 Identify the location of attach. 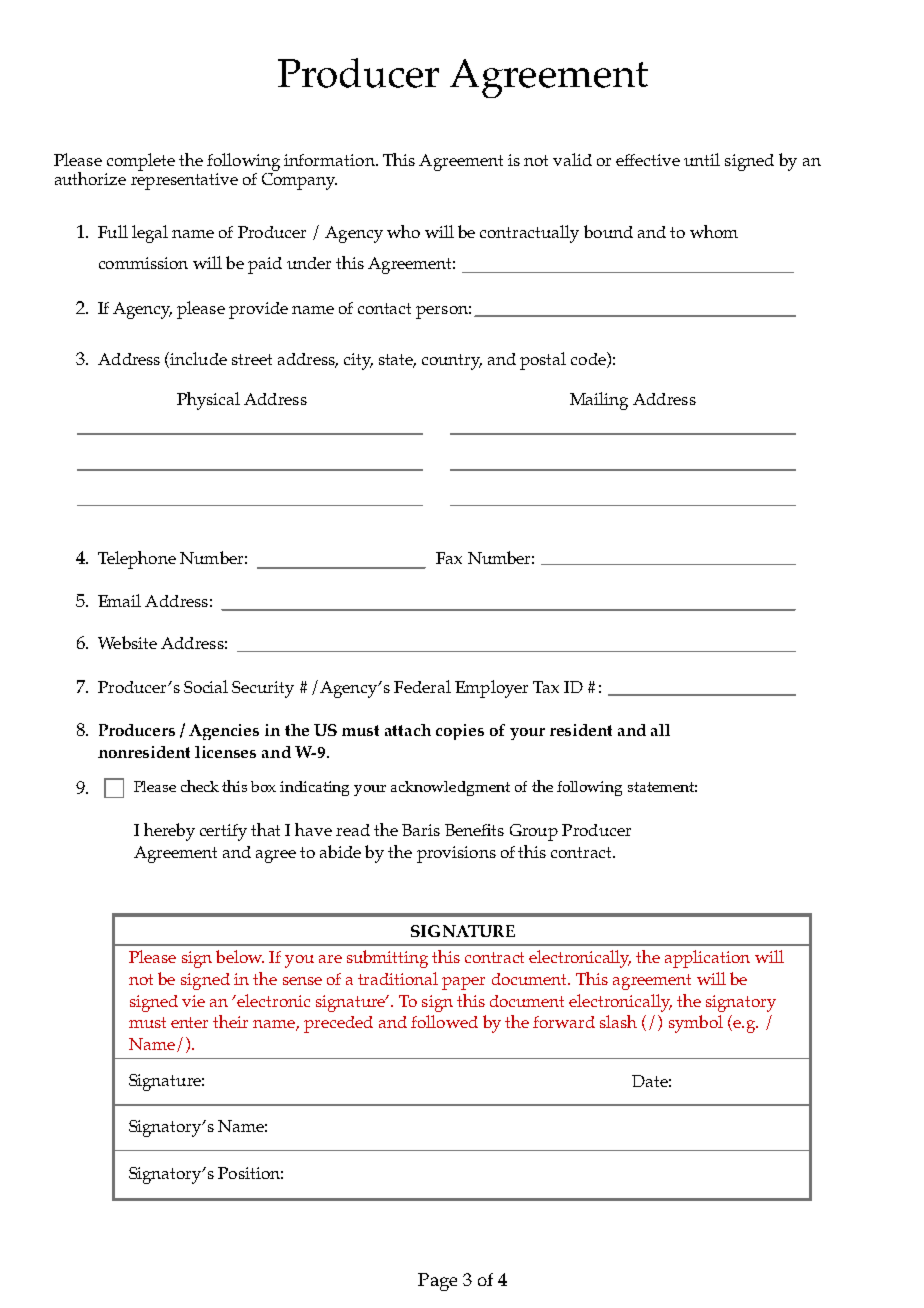
(408, 730).
